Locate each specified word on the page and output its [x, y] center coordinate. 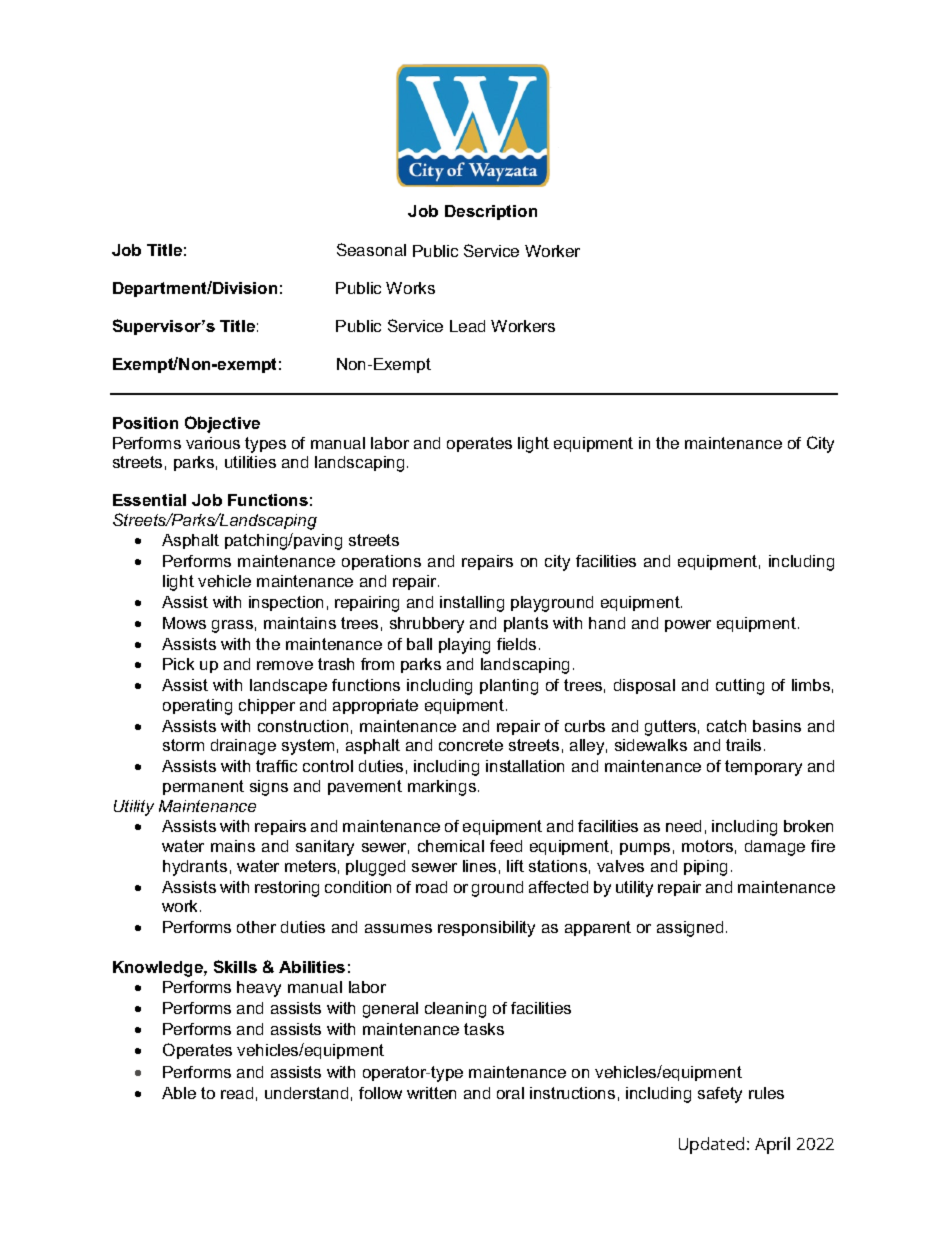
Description [491, 212]
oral [510, 1093]
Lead [467, 326]
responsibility [486, 929]
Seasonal [371, 249]
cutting [740, 687]
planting [509, 687]
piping [705, 868]
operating [197, 707]
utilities [250, 462]
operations [381, 562]
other [256, 927]
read [237, 1093]
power [688, 626]
